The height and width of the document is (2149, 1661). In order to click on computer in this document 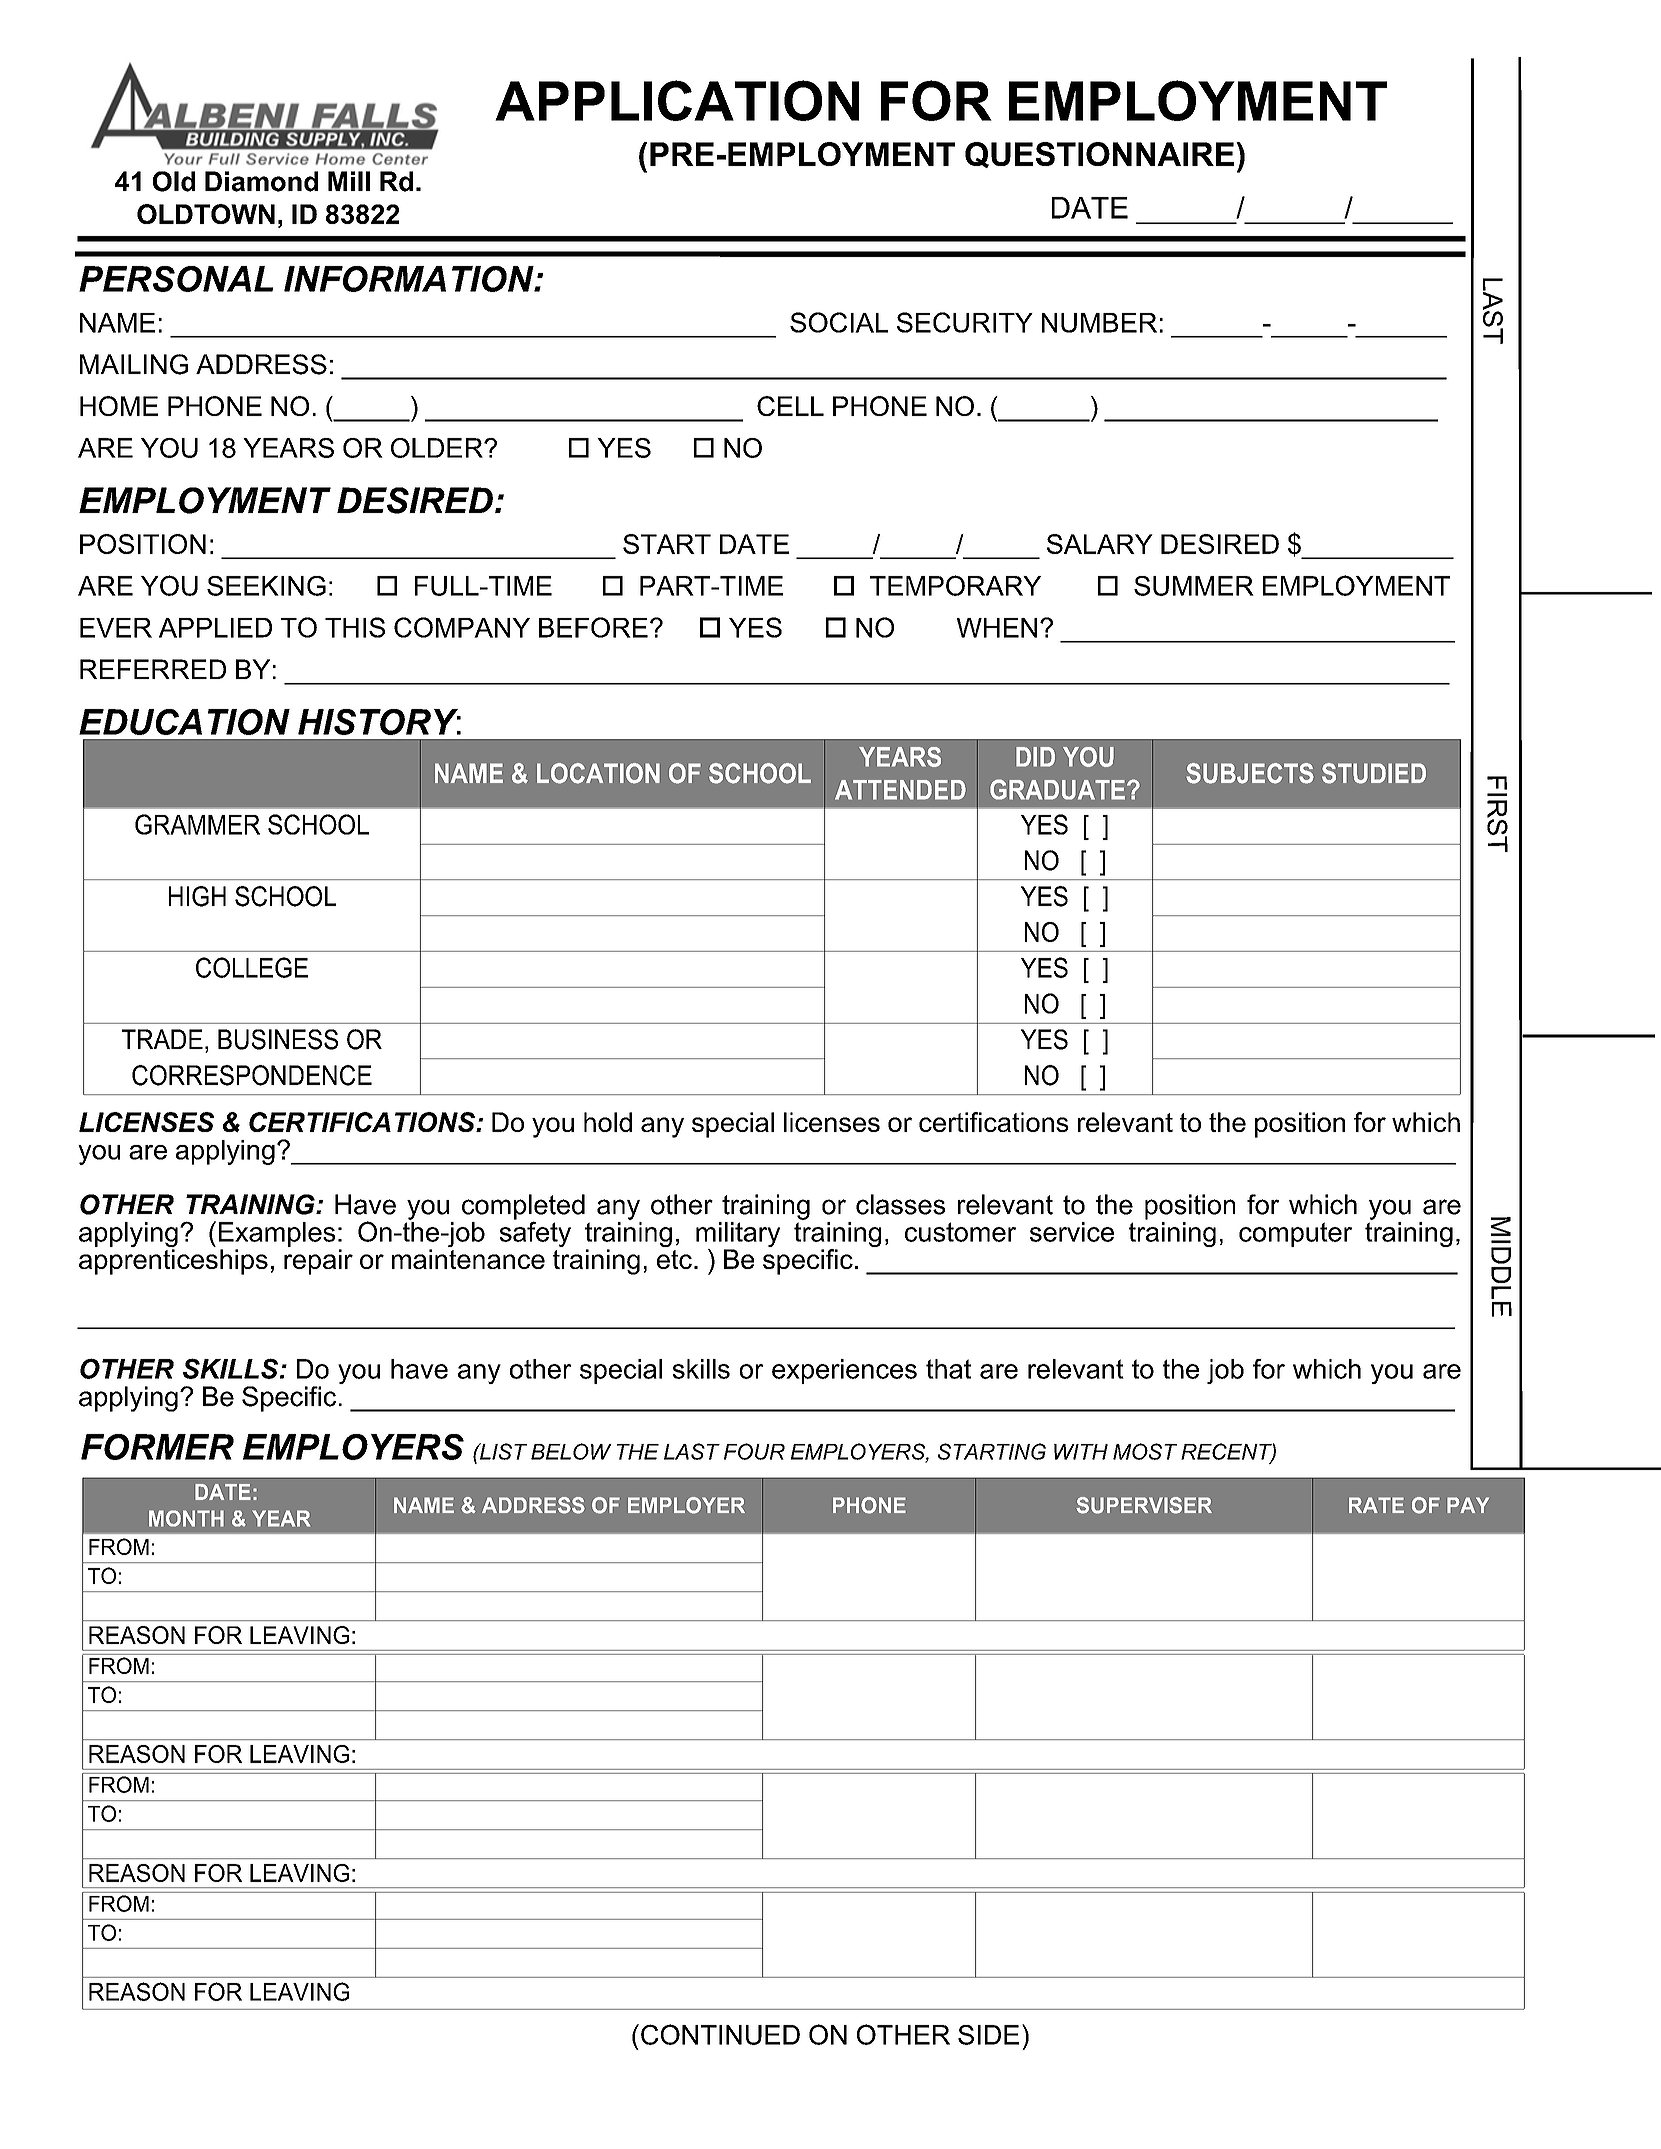, I will do `click(1295, 1234)`.
